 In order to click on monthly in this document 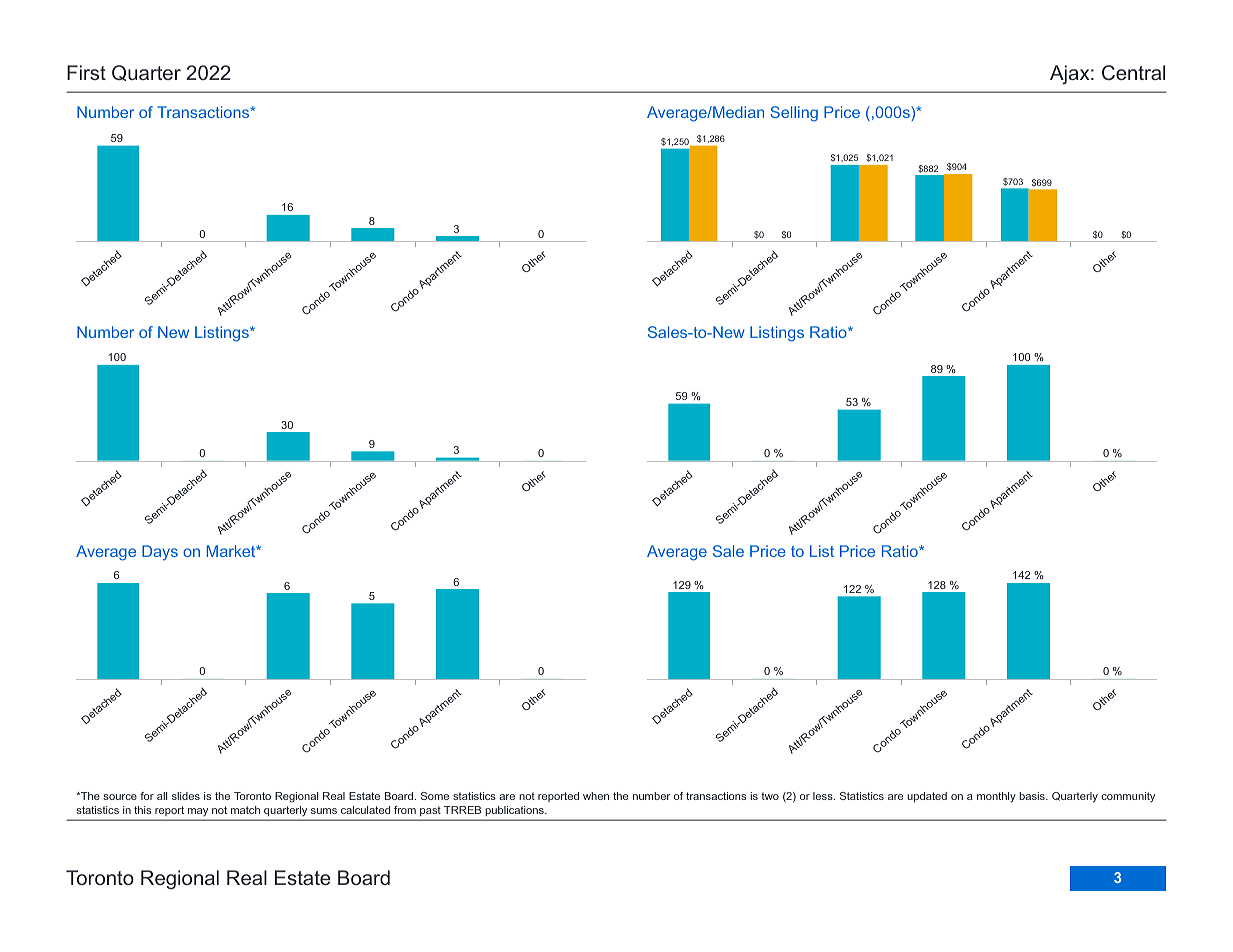, I will do `click(996, 797)`.
